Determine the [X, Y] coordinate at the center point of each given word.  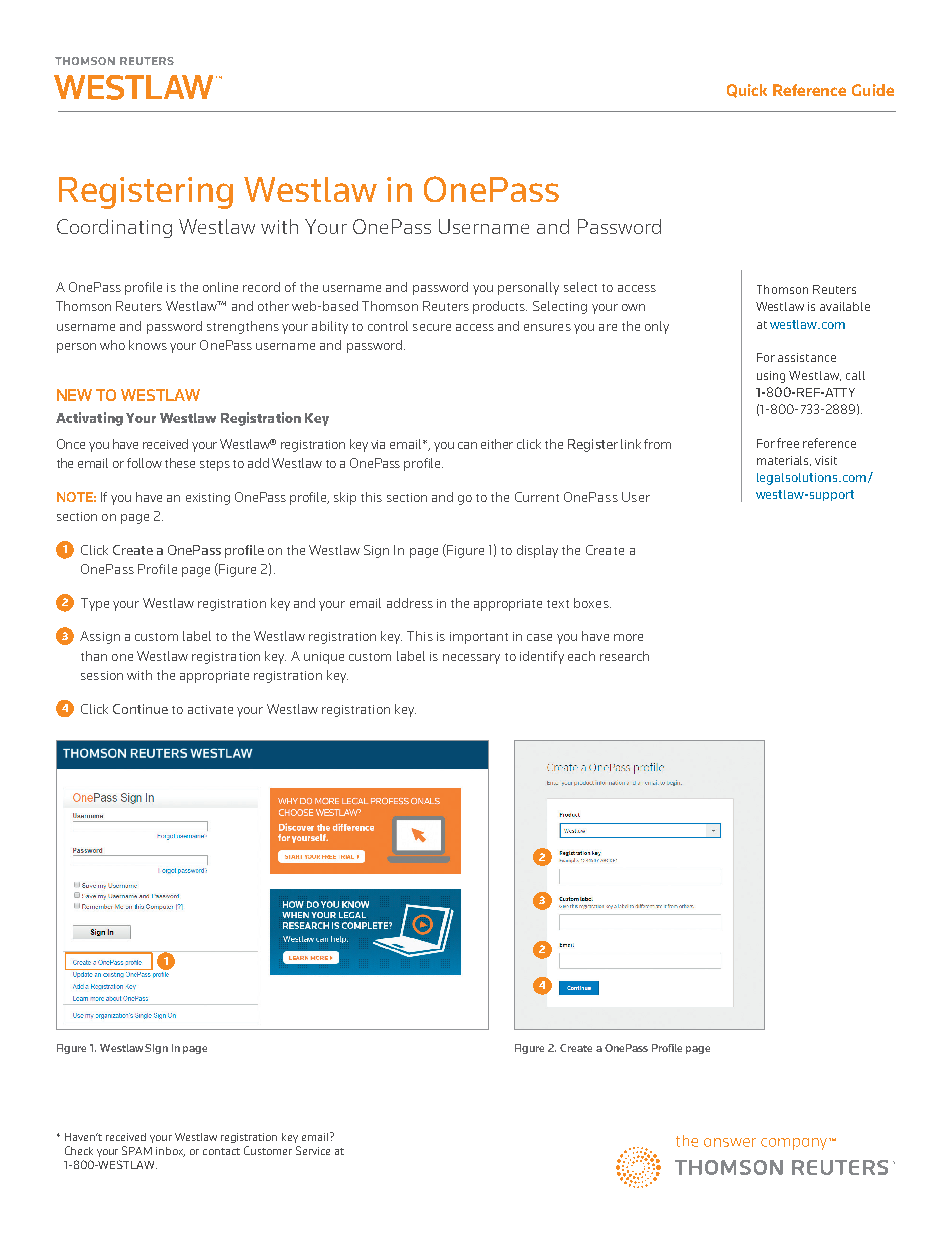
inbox [170, 1152]
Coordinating [114, 228]
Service [313, 1150]
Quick [747, 91]
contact [221, 1151]
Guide [873, 90]
